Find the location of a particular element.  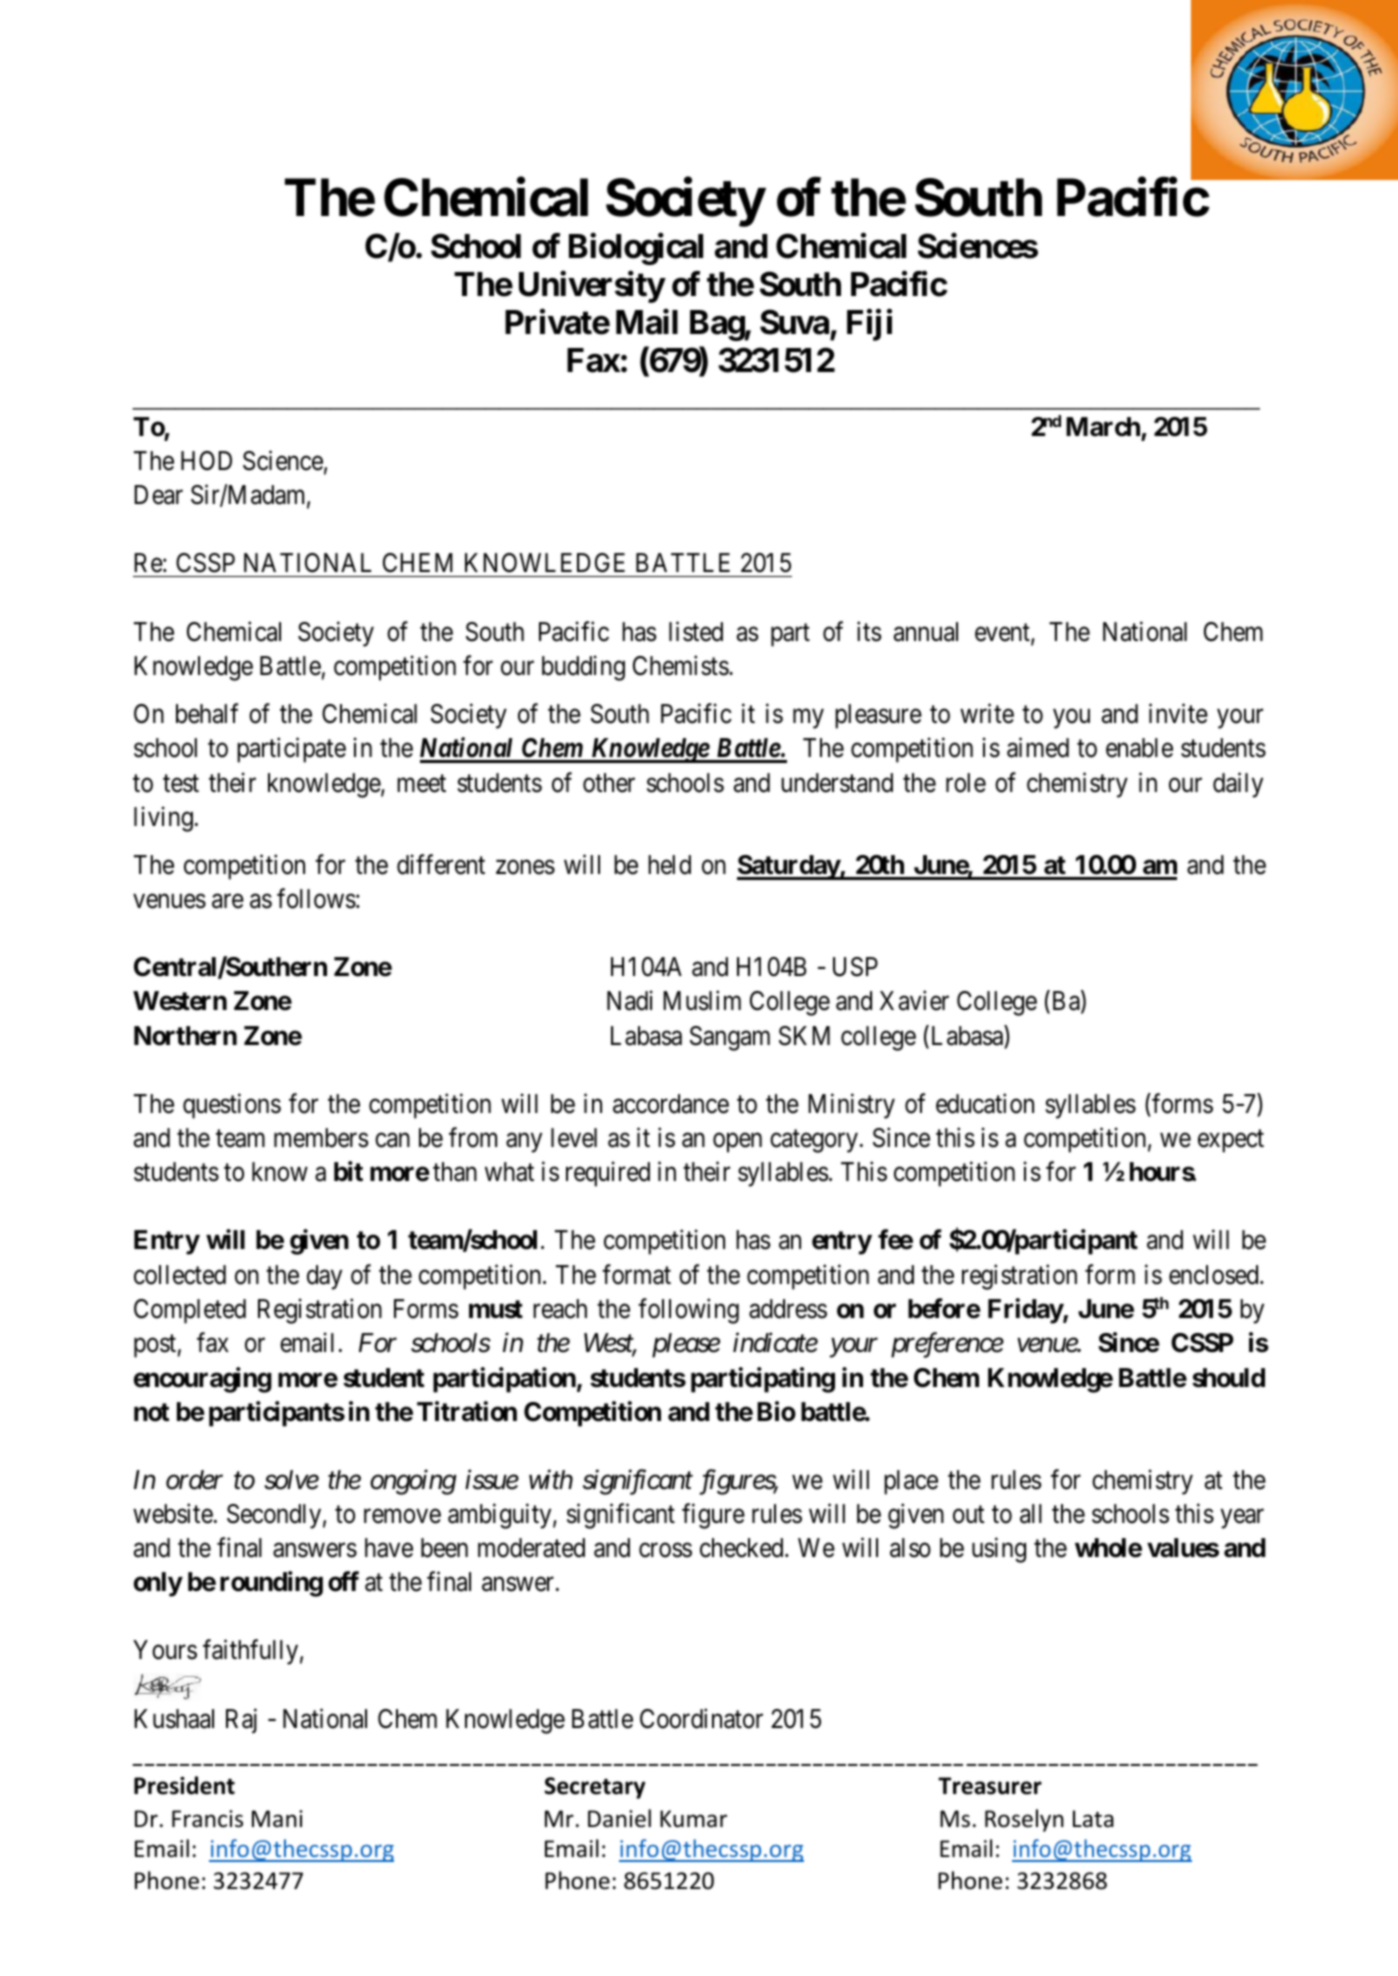

HOD is located at coordinates (206, 461).
